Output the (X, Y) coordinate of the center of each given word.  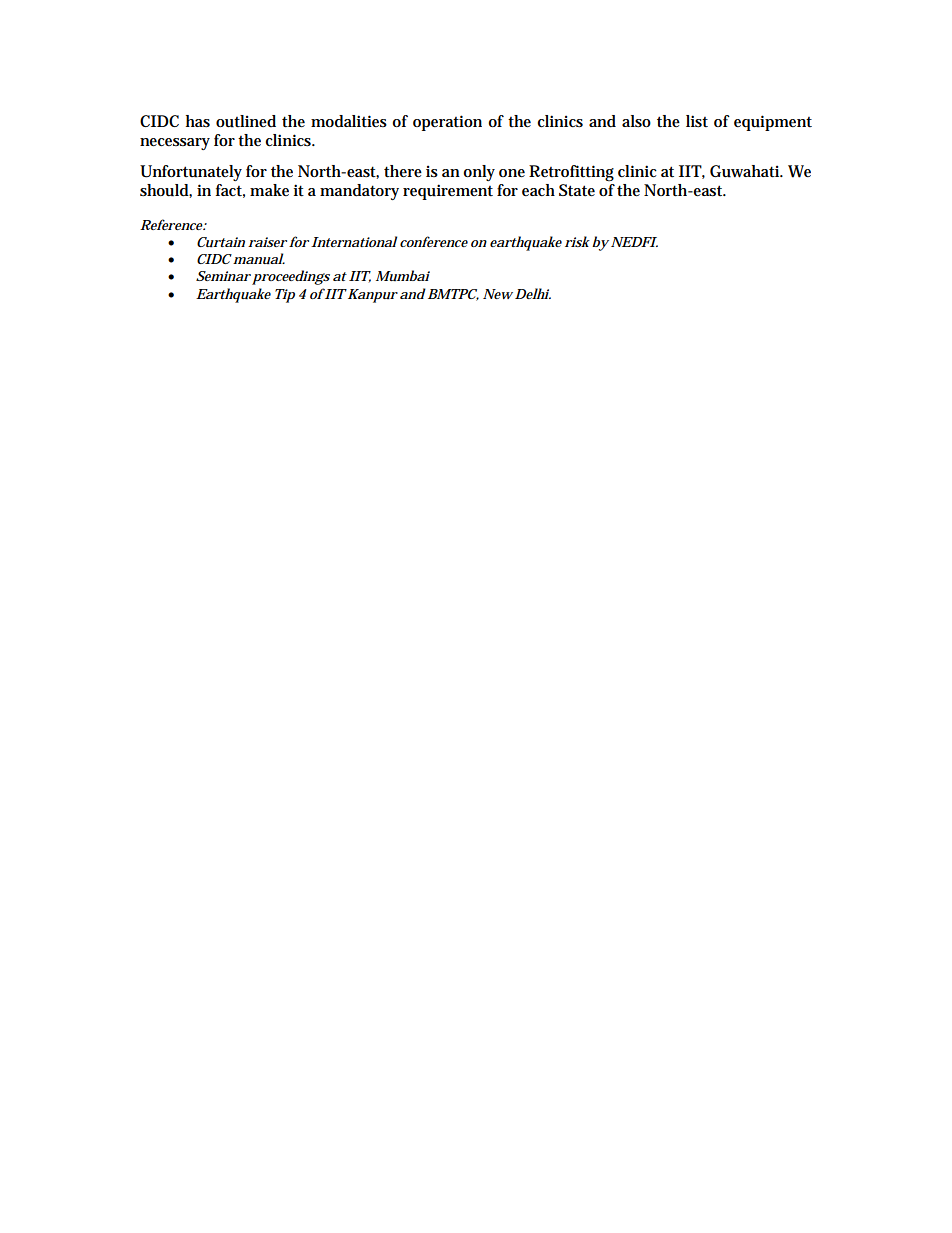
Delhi (532, 293)
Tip (285, 296)
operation (447, 123)
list (697, 121)
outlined (246, 121)
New (498, 294)
